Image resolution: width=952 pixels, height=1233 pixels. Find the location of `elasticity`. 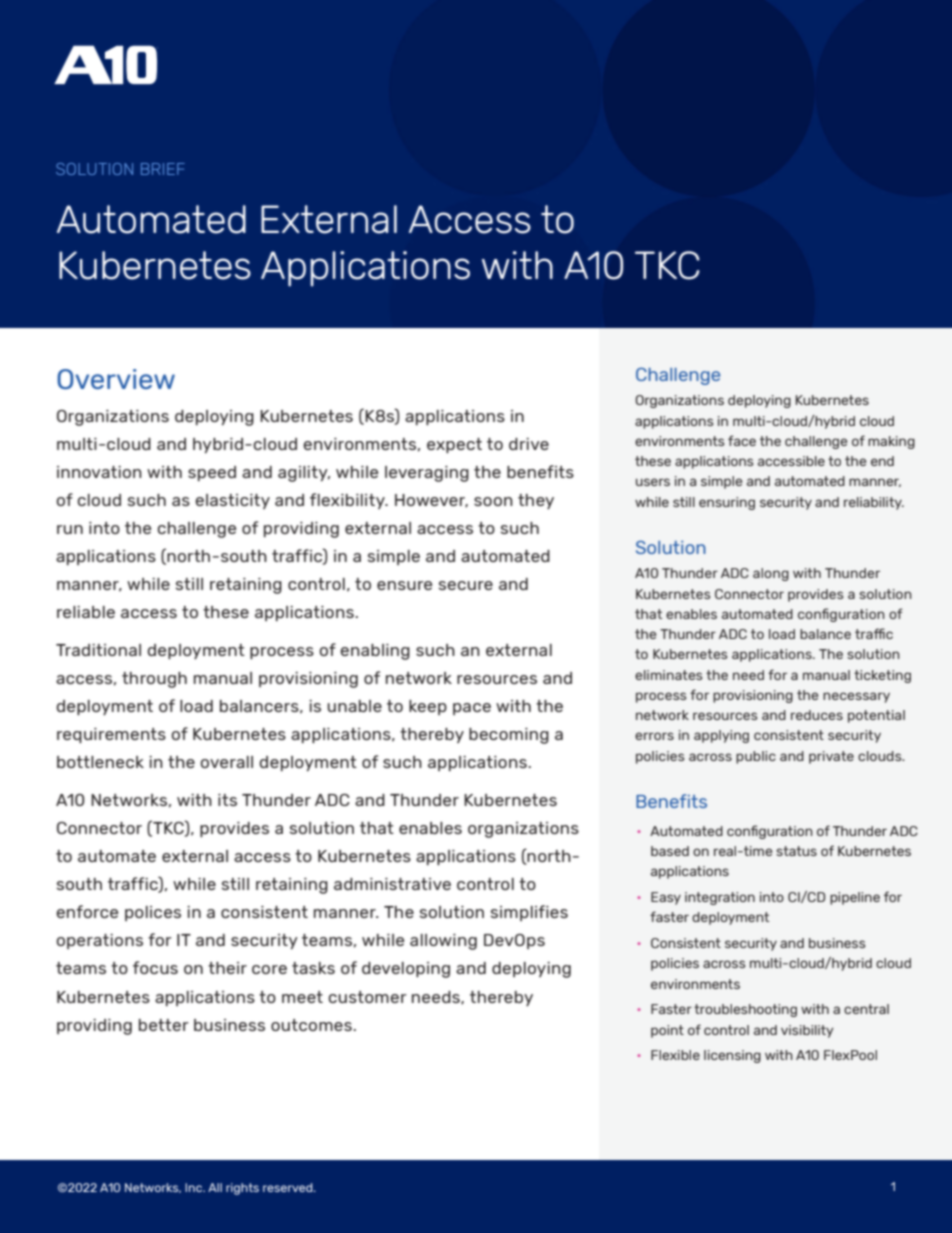

elasticity is located at coordinates (232, 501).
